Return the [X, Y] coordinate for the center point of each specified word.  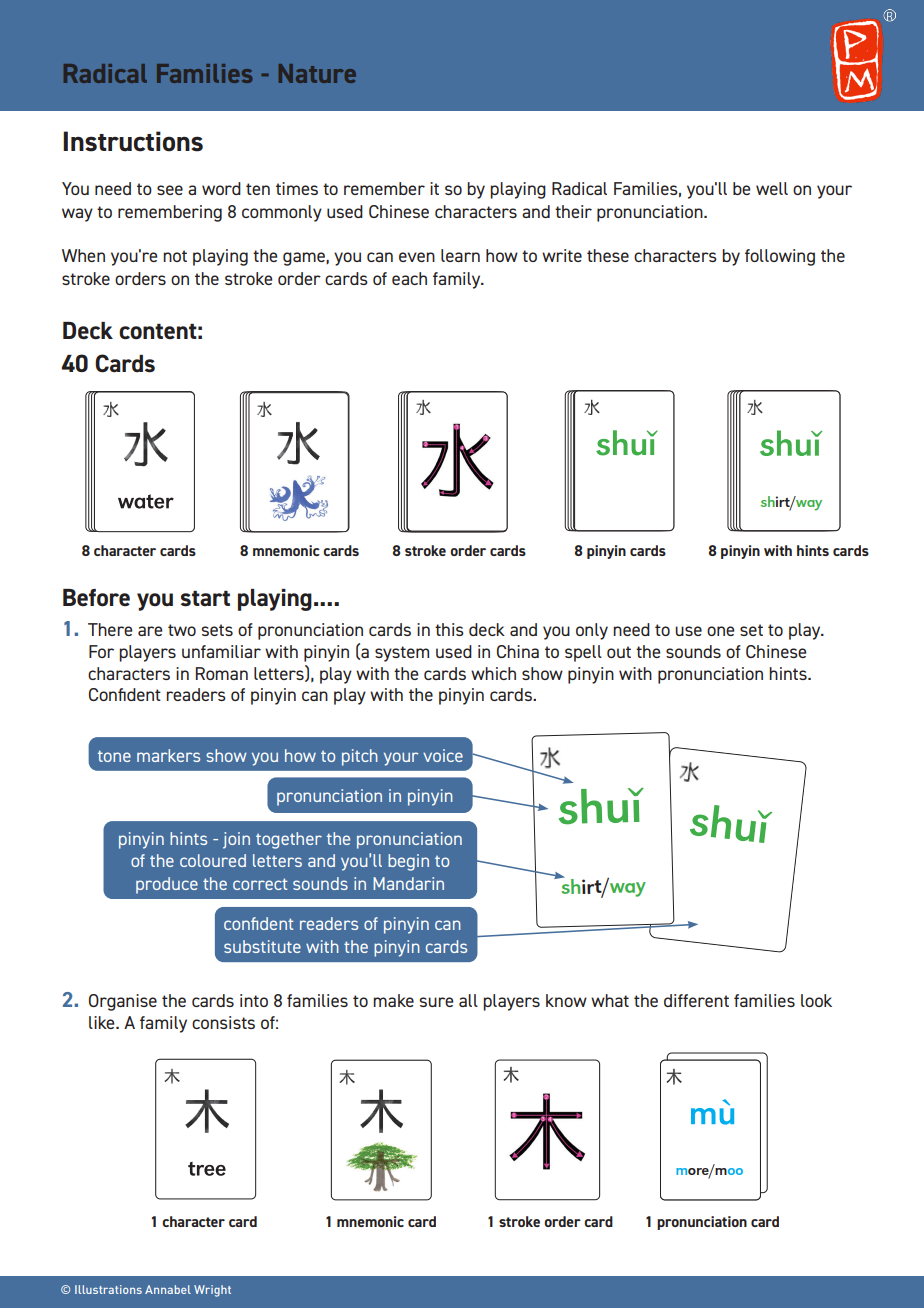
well [772, 188]
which [493, 673]
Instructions [133, 141]
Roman [222, 673]
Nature [317, 73]
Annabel [168, 1289]
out [619, 652]
